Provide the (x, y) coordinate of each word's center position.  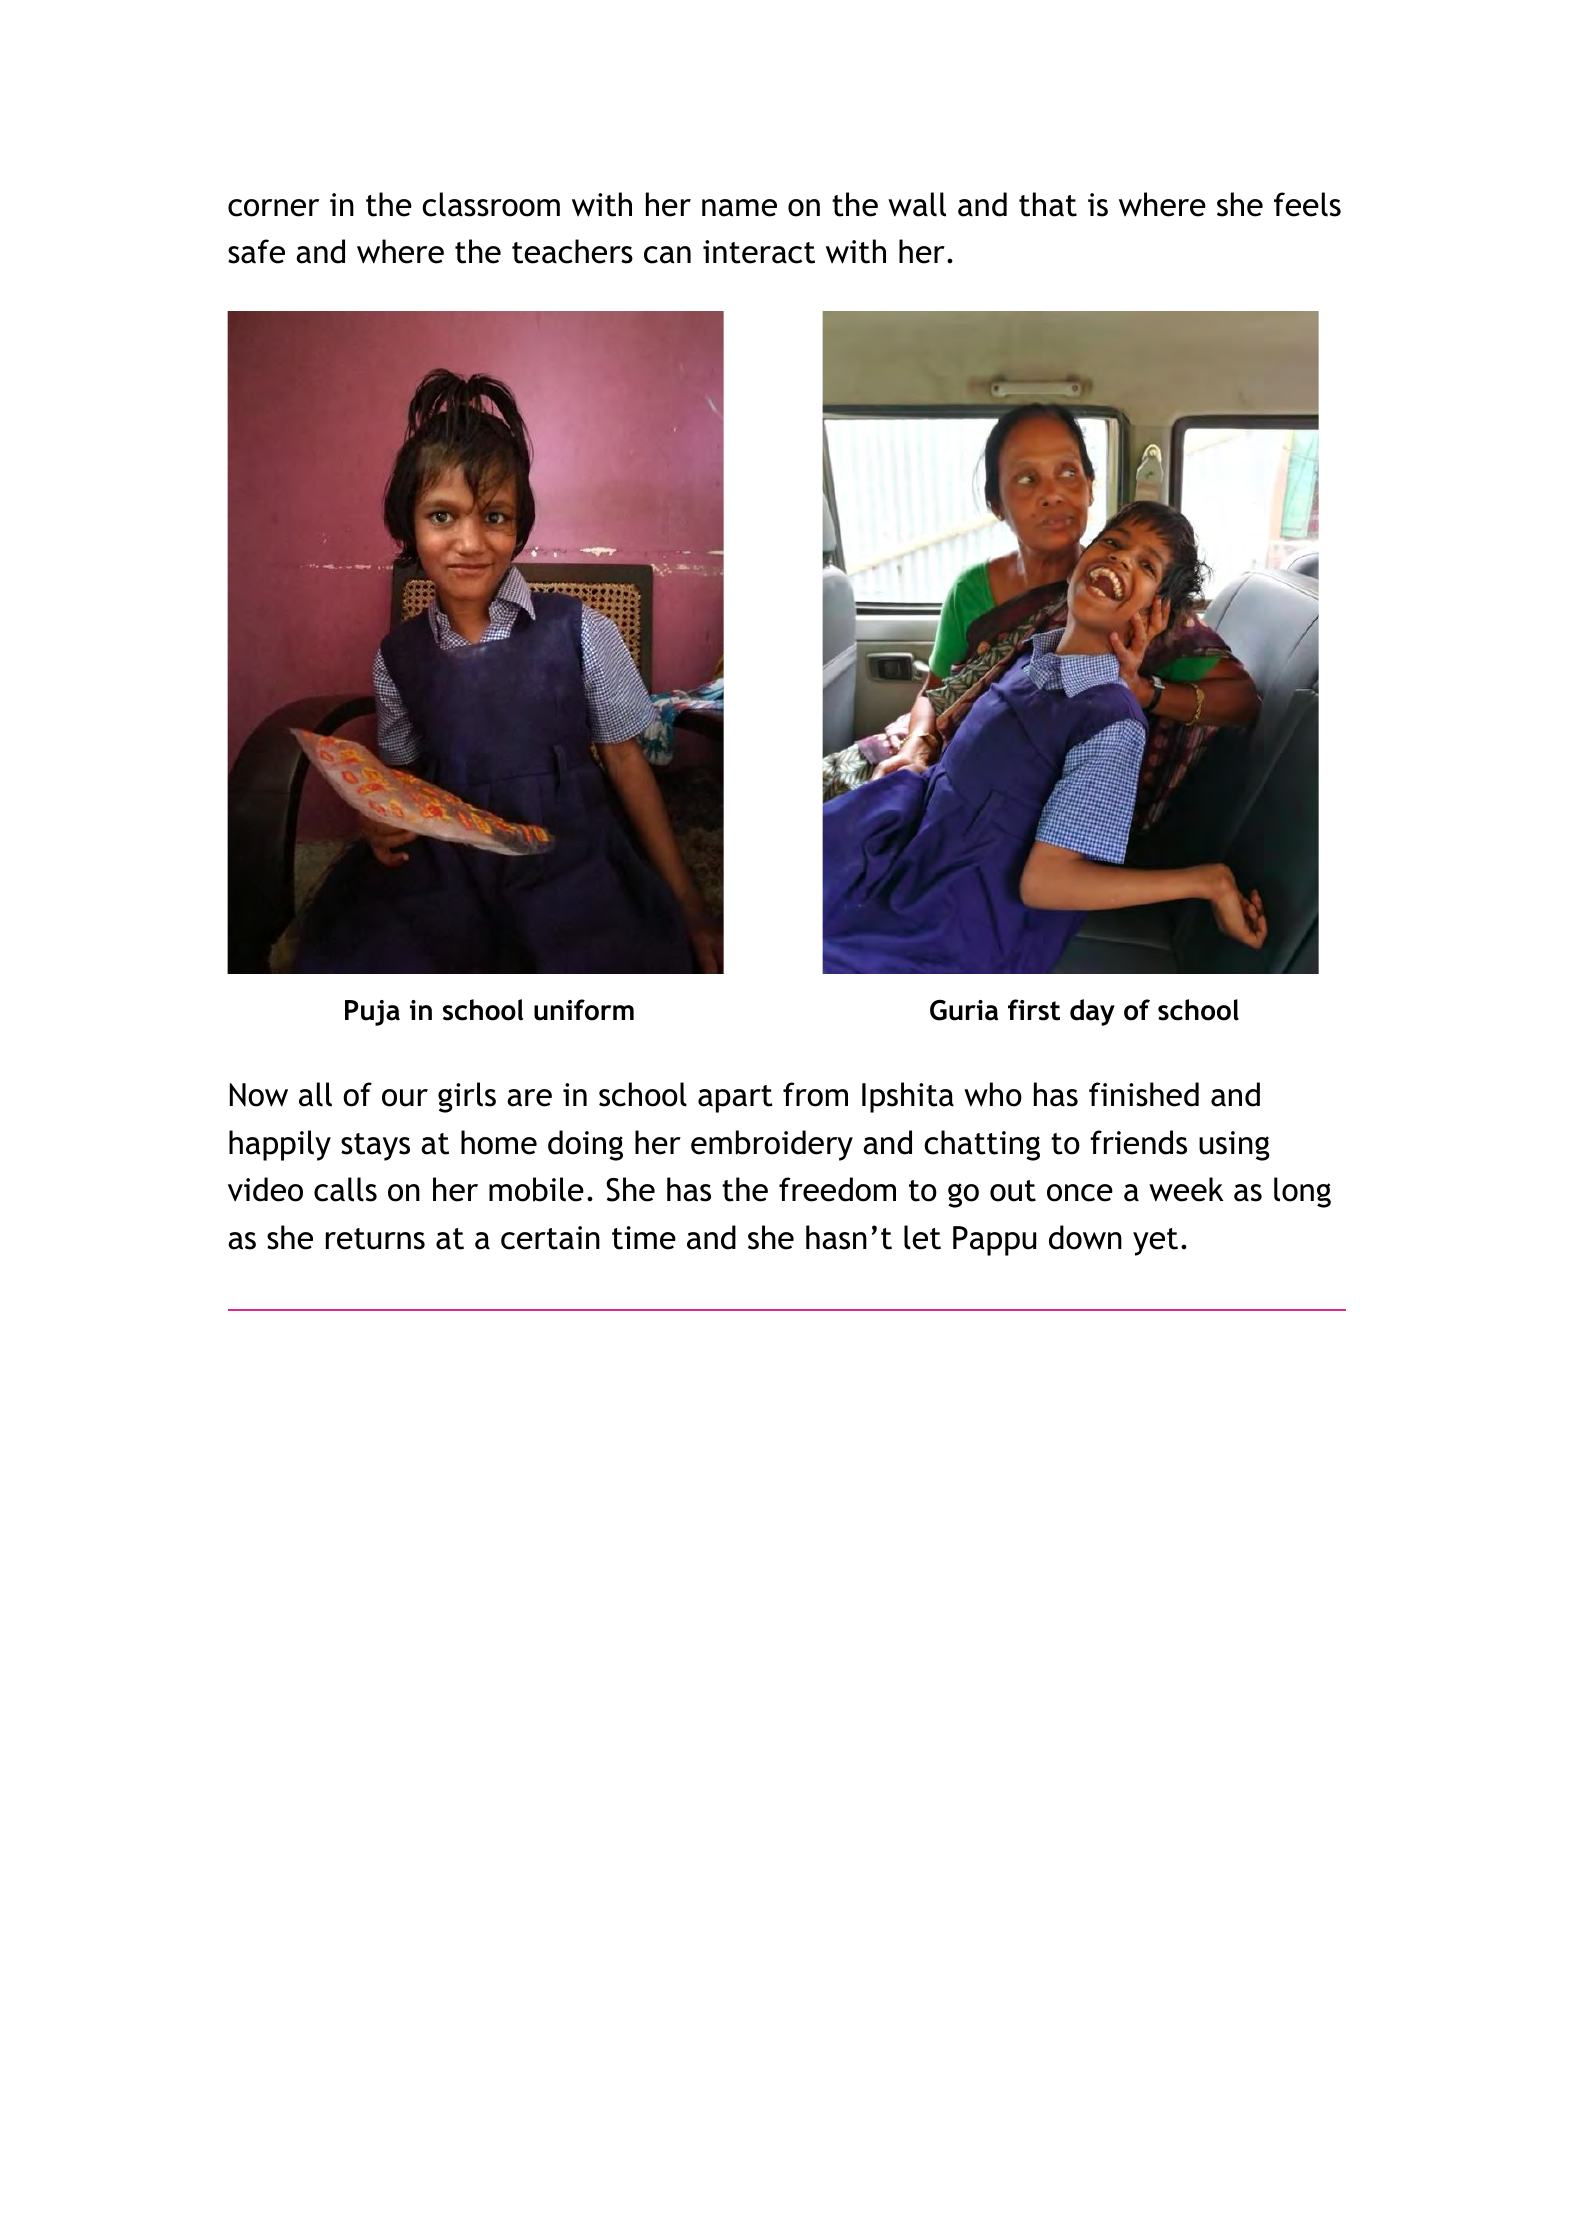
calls (345, 1189)
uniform (584, 1010)
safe (256, 251)
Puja (372, 1013)
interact (759, 252)
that (1048, 204)
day (1092, 1012)
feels (1307, 204)
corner (273, 208)
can (667, 255)
